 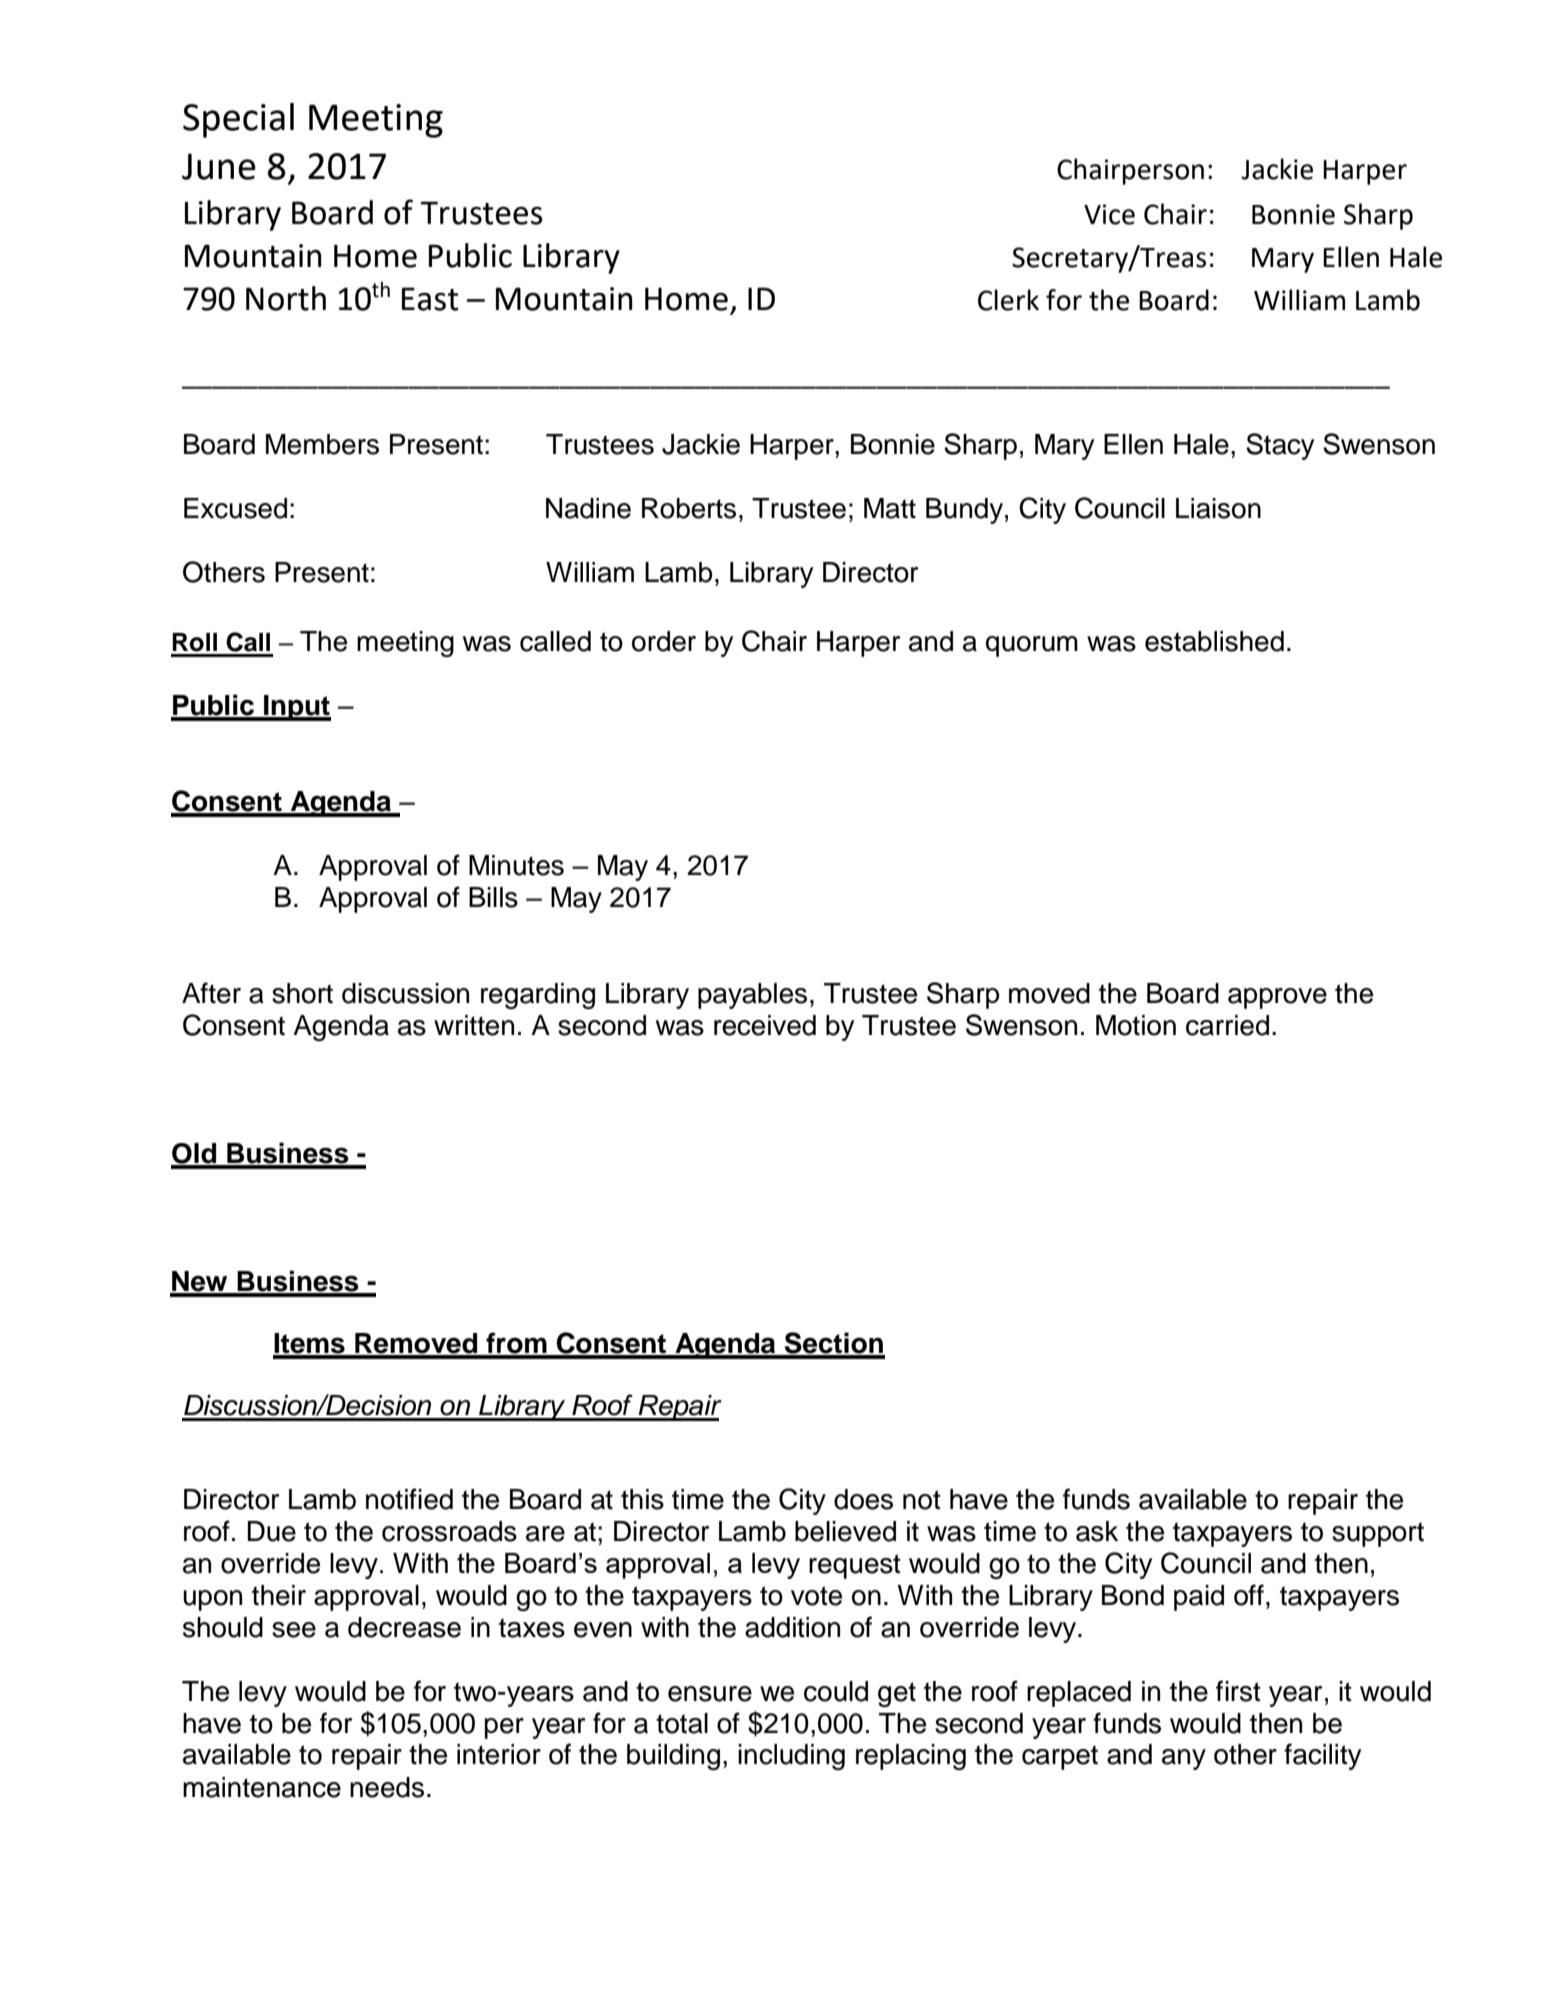 I want to click on any, so click(x=1184, y=1759).
